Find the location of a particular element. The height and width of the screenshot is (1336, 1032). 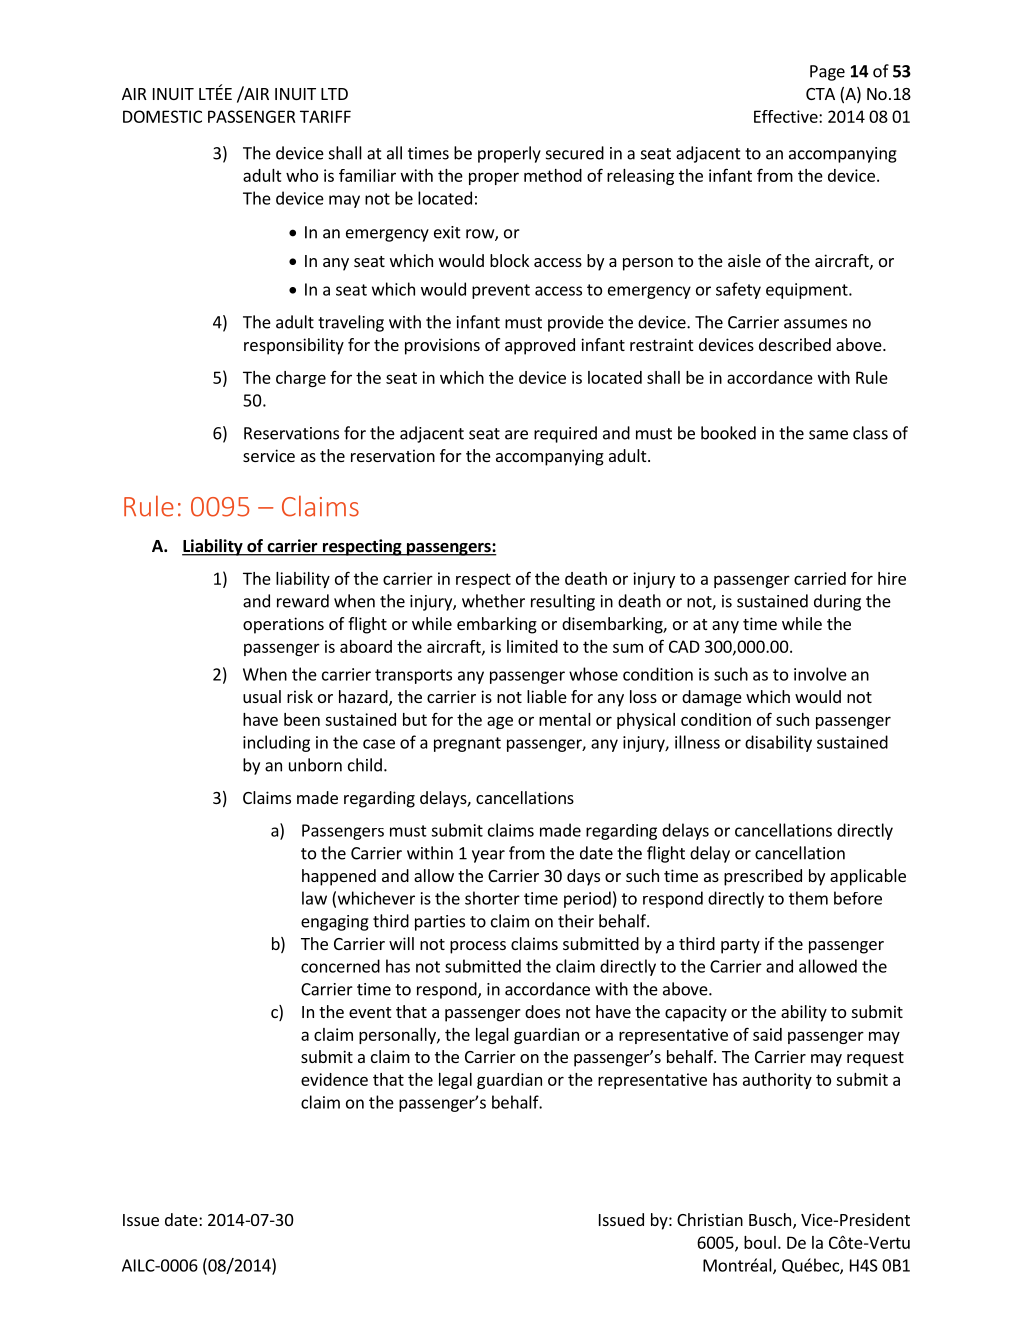

operations is located at coordinates (283, 625).
